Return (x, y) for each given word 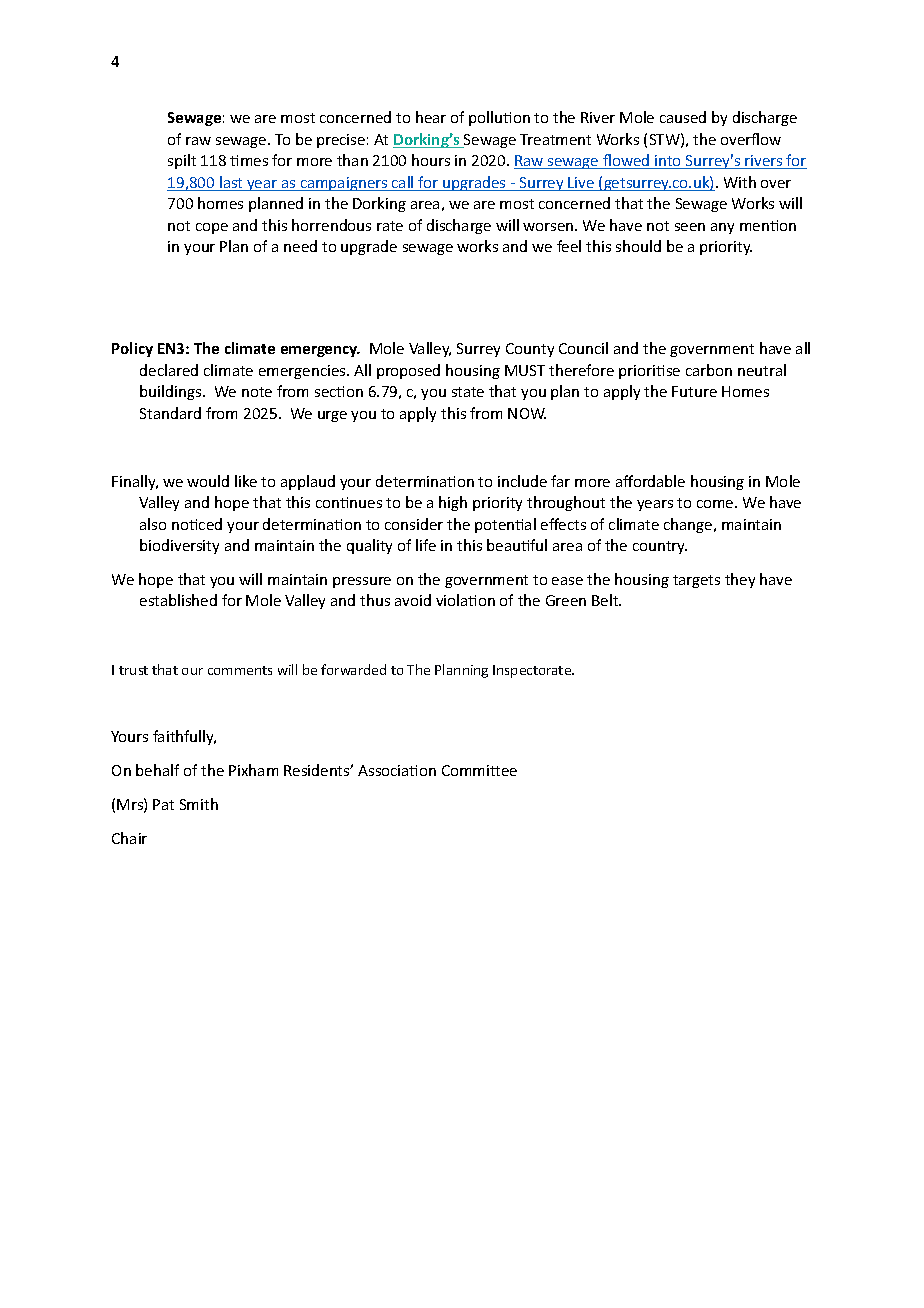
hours (431, 160)
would (208, 481)
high (453, 503)
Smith (199, 804)
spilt (182, 161)
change (689, 525)
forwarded (353, 669)
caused (683, 117)
